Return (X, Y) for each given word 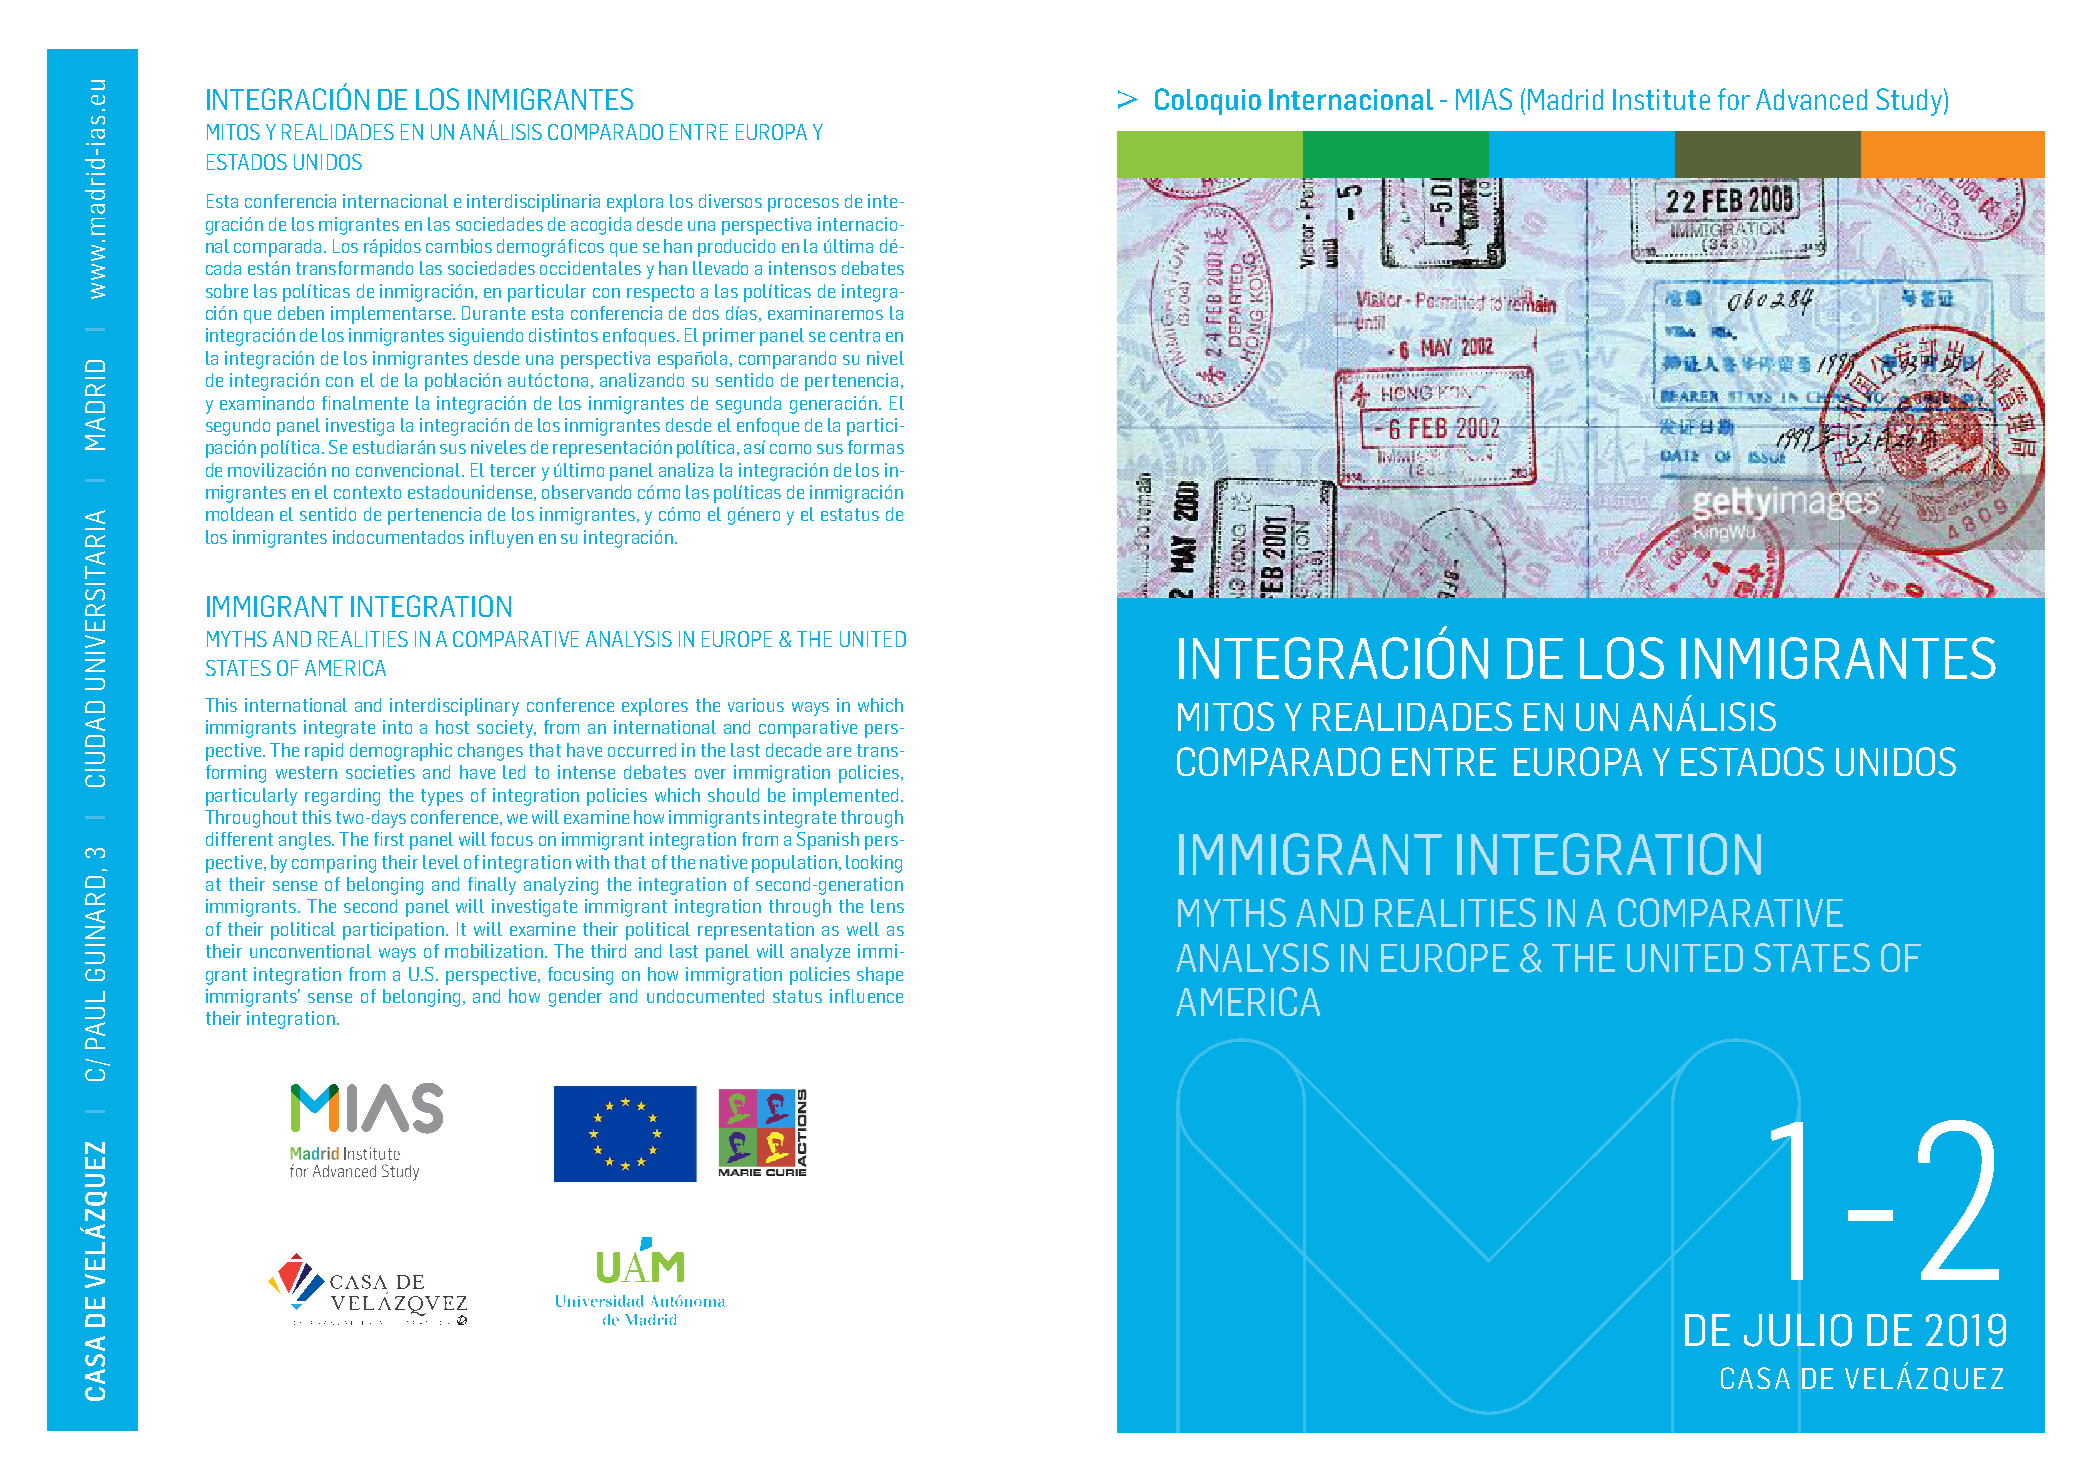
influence (866, 996)
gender (575, 998)
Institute (1661, 99)
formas (876, 447)
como (790, 449)
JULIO (1798, 1330)
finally (492, 886)
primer (729, 337)
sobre (227, 291)
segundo (238, 427)
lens (887, 906)
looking (874, 864)
